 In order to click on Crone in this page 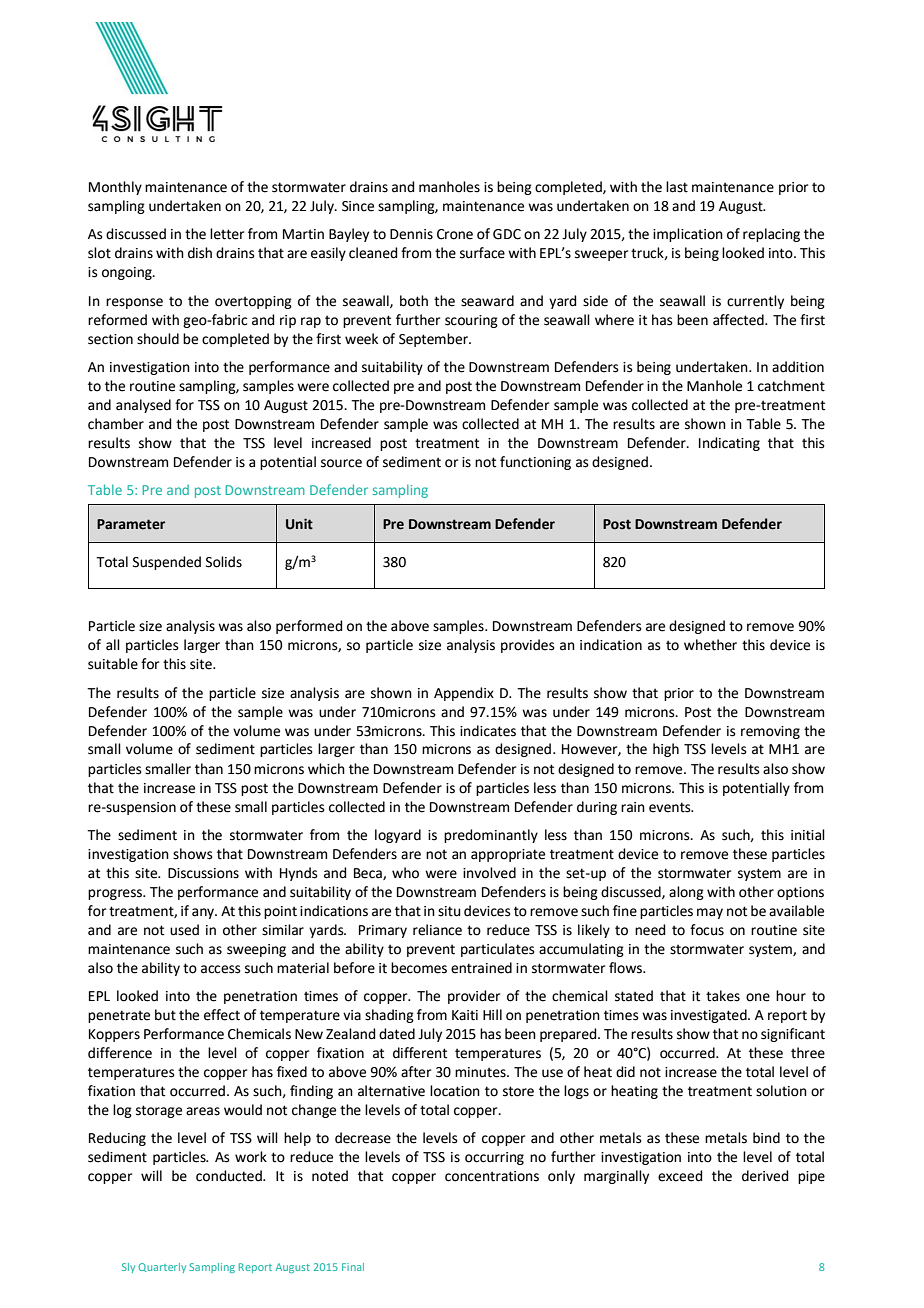, I will do `click(455, 234)`.
